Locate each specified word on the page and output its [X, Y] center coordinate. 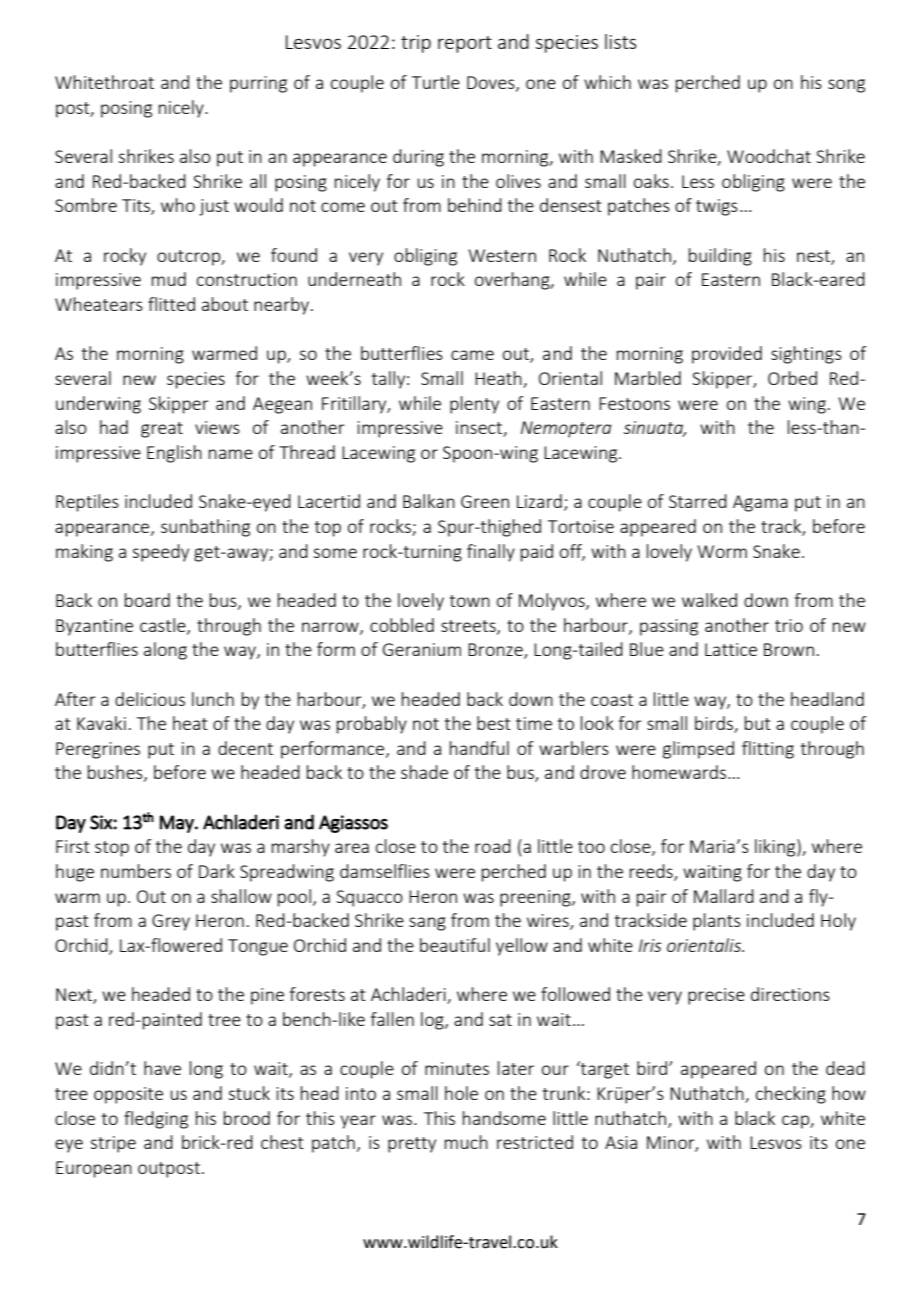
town [470, 601]
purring [258, 84]
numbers [136, 871]
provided [727, 355]
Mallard [724, 896]
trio [789, 625]
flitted [171, 304]
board [147, 600]
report [465, 44]
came [472, 355]
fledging [156, 1120]
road [493, 846]
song [846, 86]
